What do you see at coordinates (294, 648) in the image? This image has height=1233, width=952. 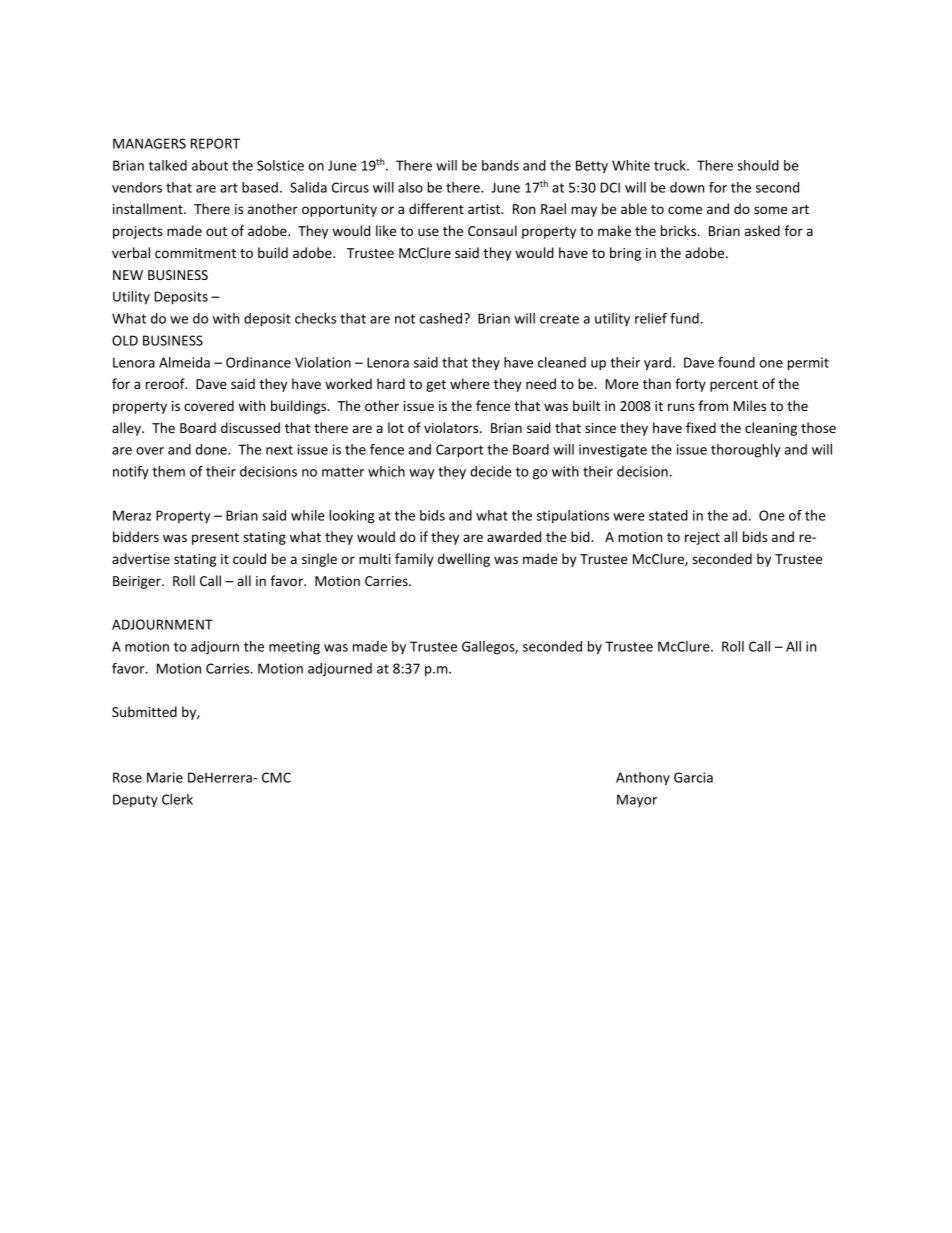 I see `meeting` at bounding box center [294, 648].
